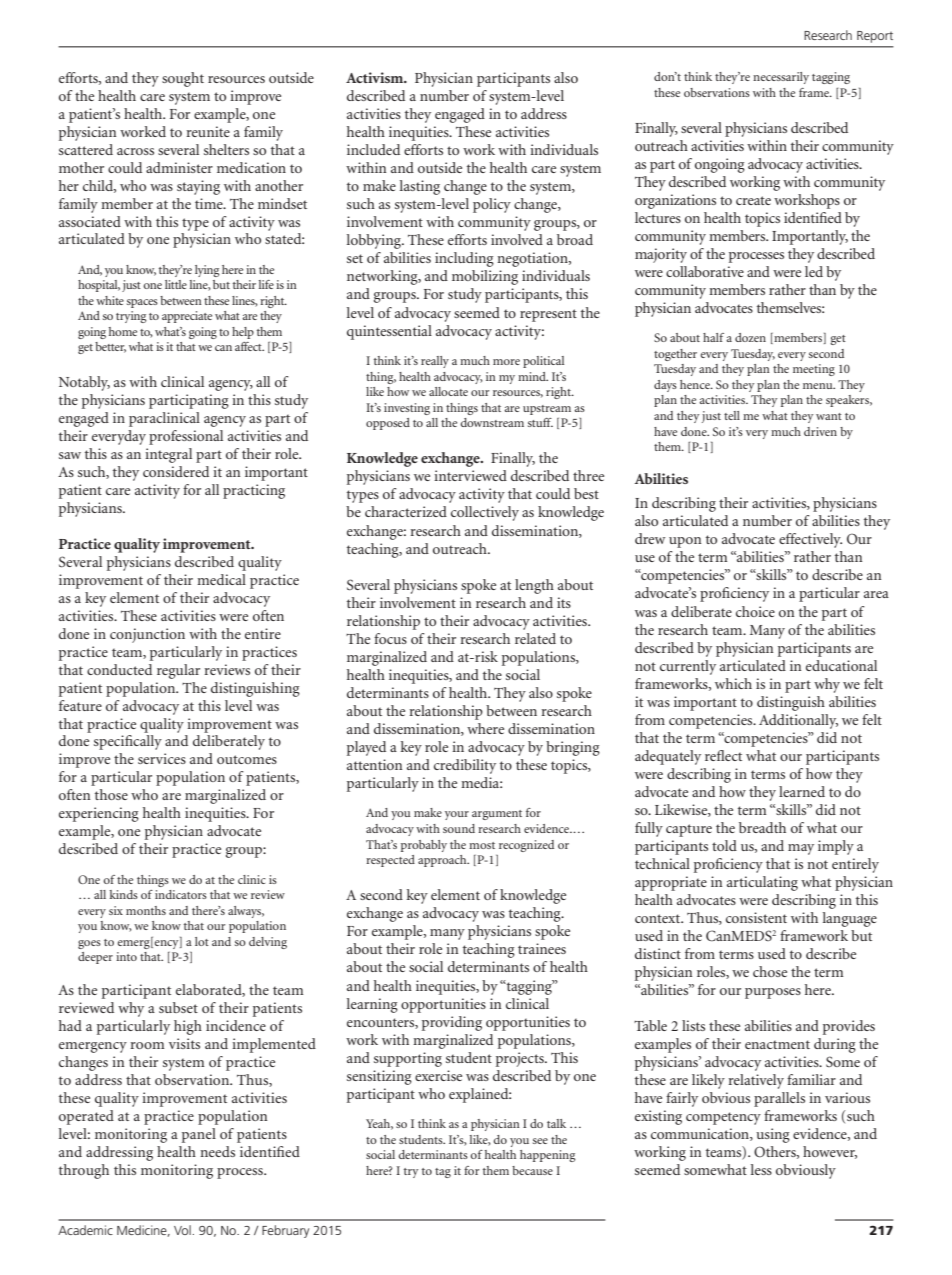  I want to click on conjunction, so click(147, 635).
